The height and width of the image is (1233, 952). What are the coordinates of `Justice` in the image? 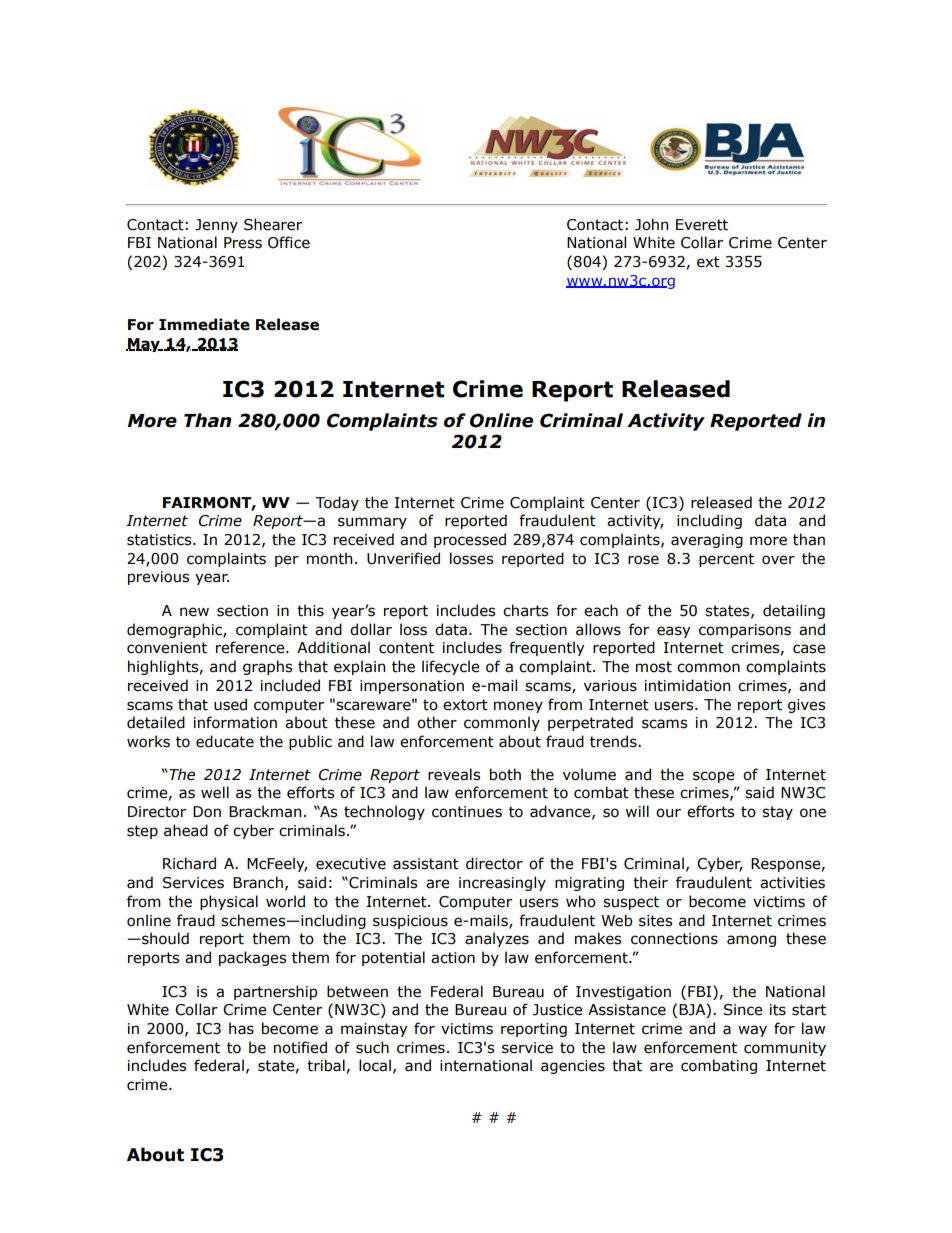 It's located at (557, 1010).
